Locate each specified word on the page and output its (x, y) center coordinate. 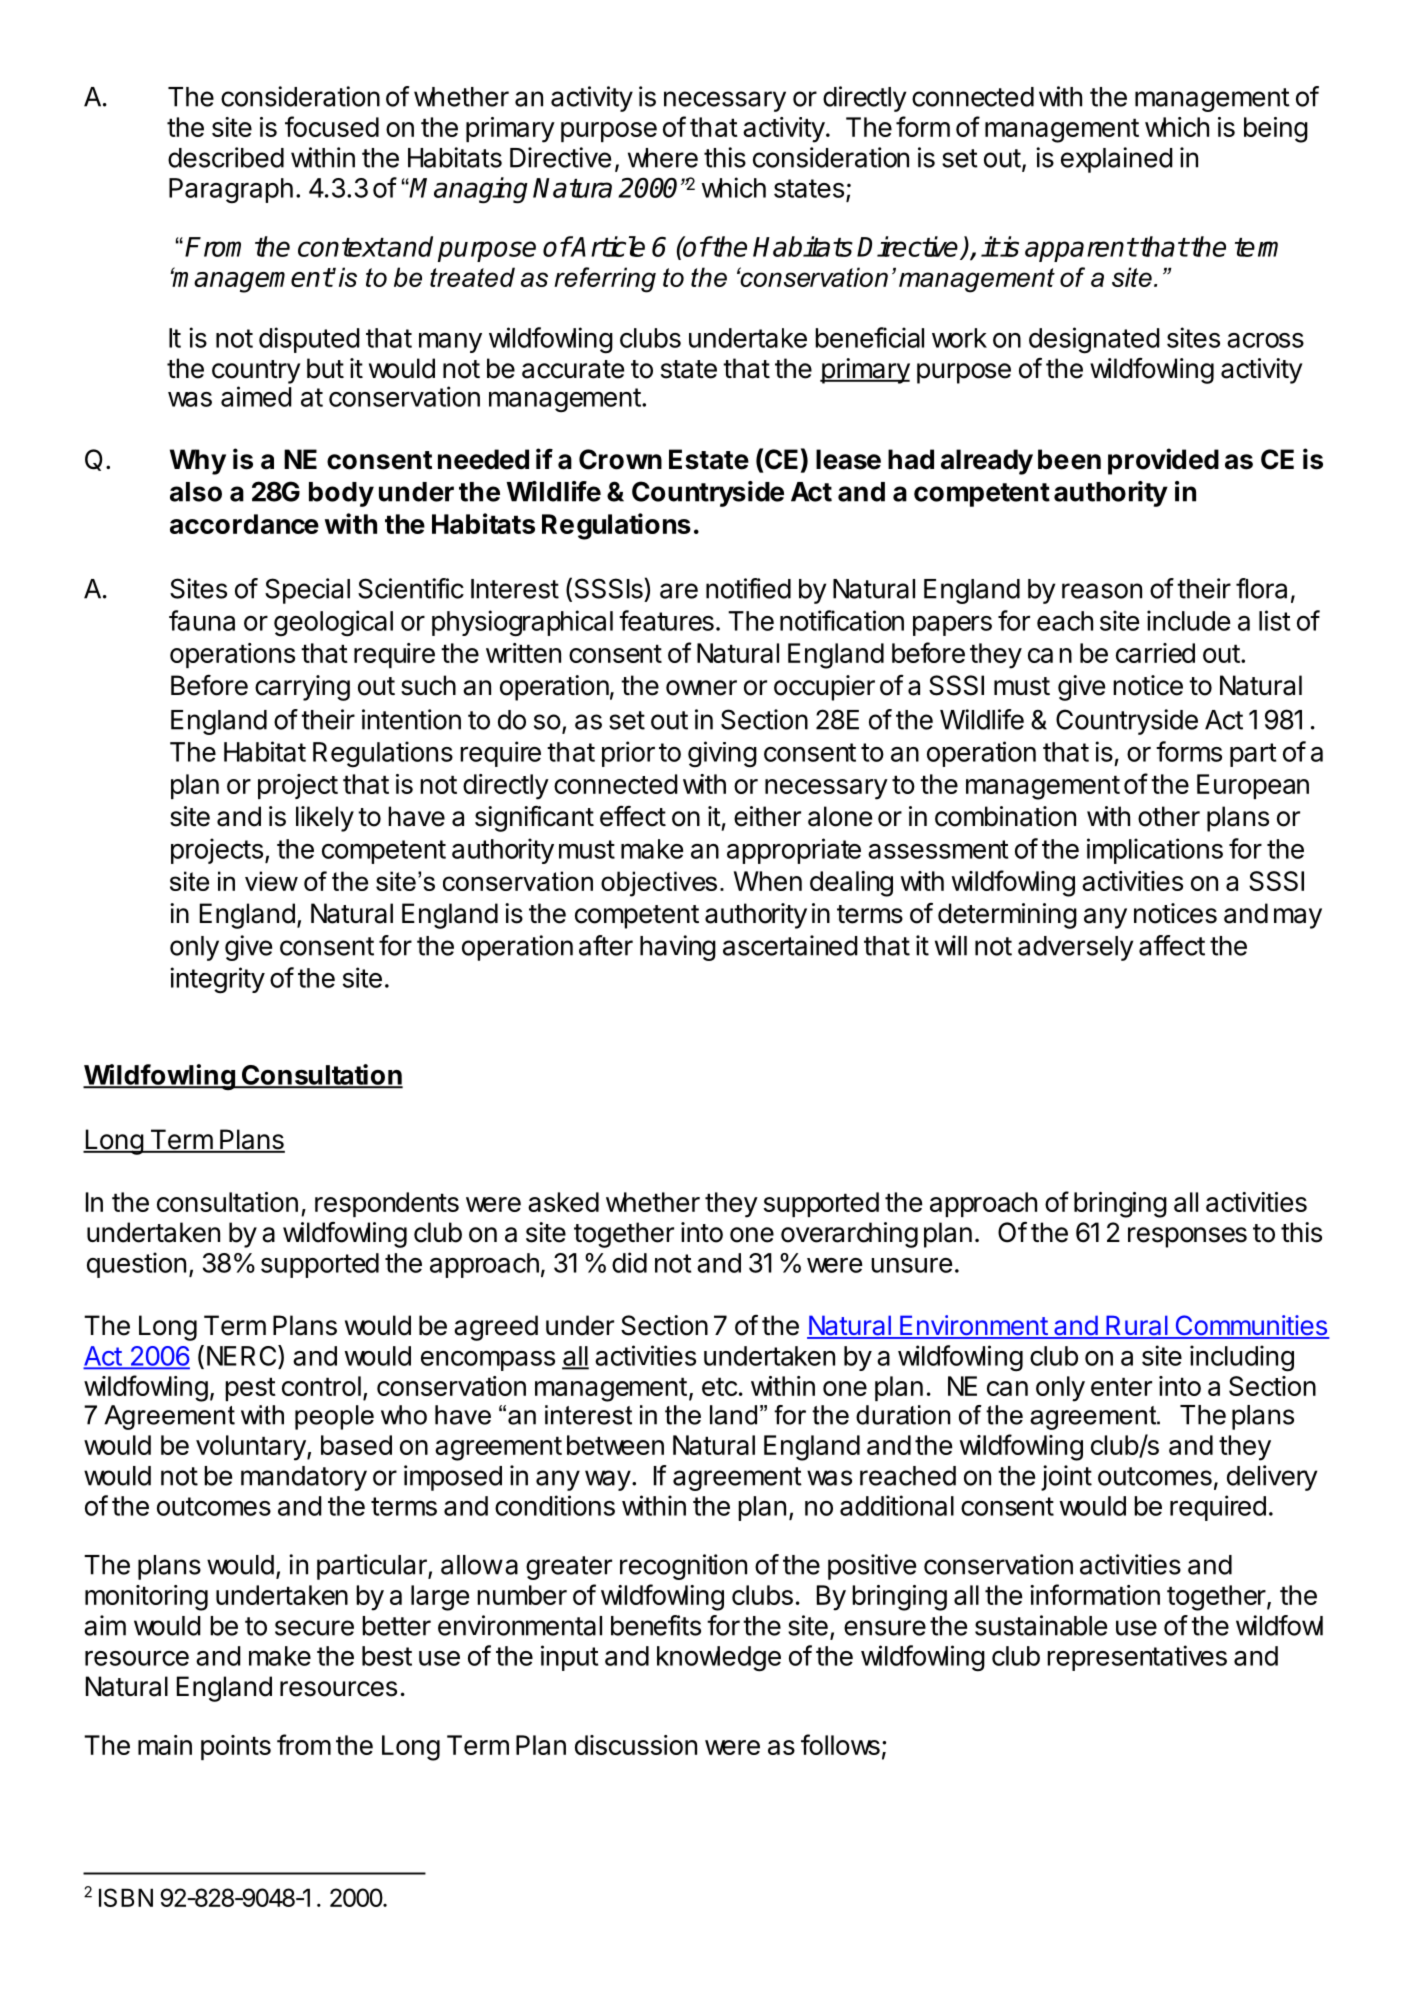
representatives (1137, 1658)
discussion (636, 1745)
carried (1155, 653)
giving (722, 754)
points (236, 1747)
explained (1117, 160)
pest (250, 1389)
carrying (302, 688)
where (663, 158)
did (629, 1262)
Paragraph (231, 190)
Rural (1137, 1326)
